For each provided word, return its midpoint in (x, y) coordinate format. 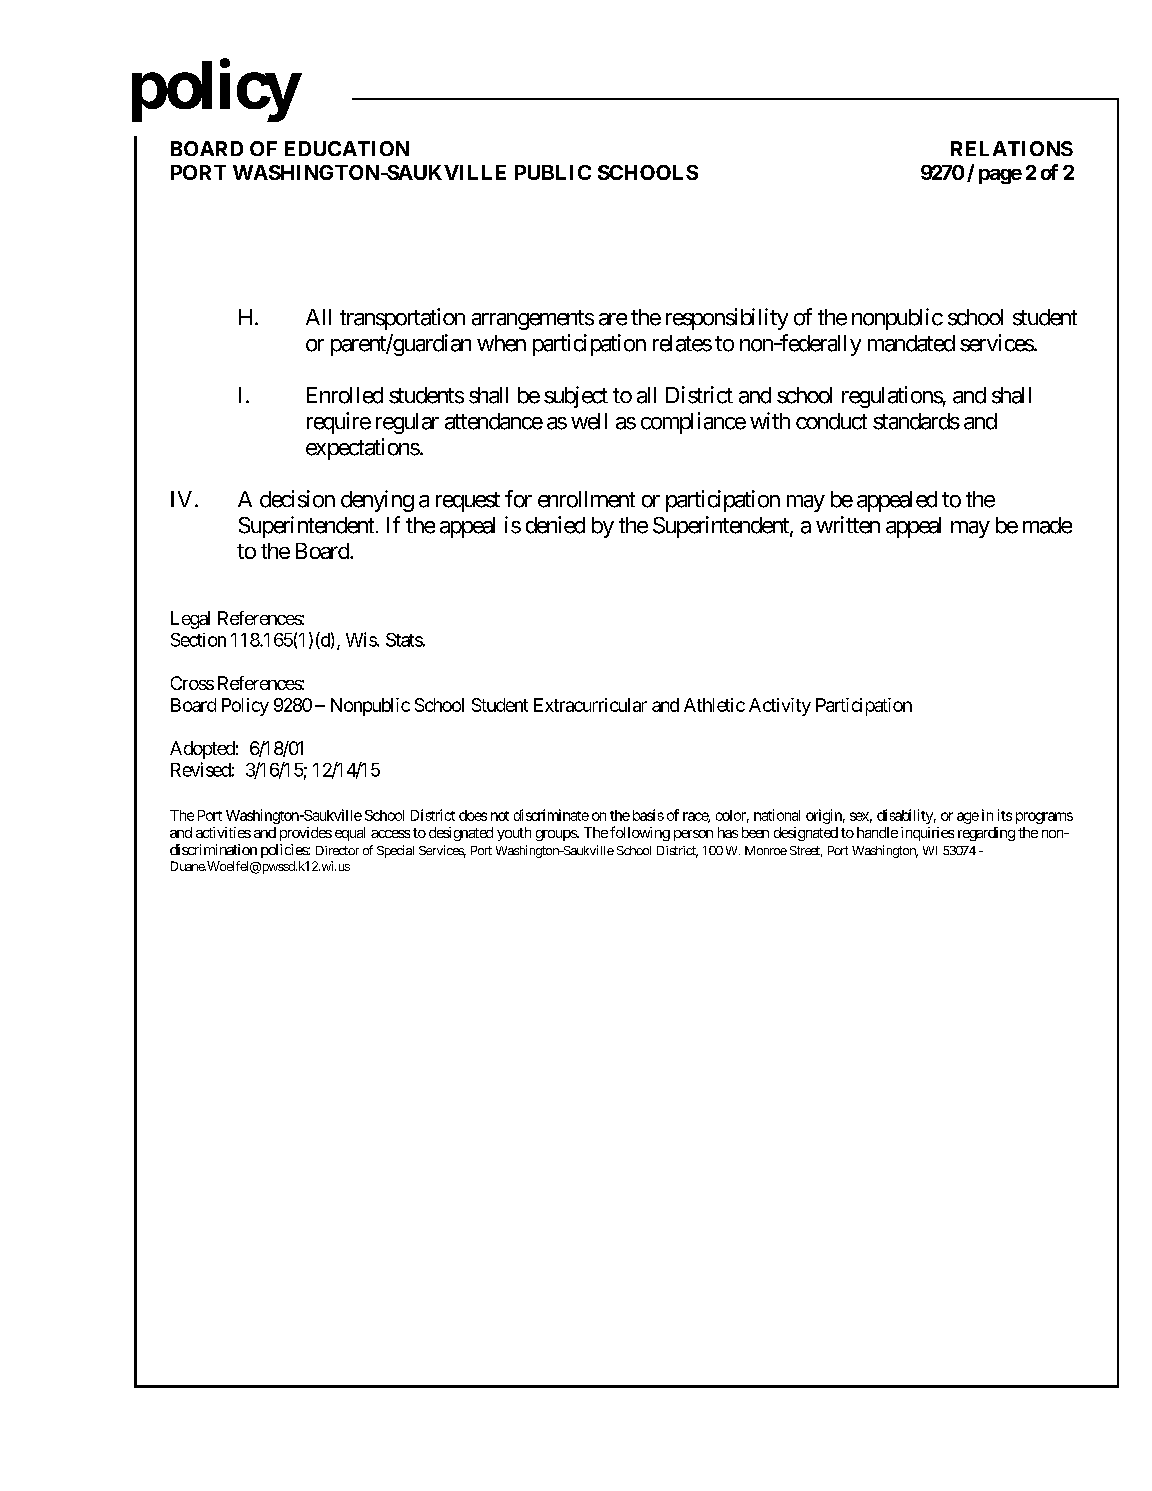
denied (555, 525)
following (640, 833)
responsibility (727, 319)
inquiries (927, 834)
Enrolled (345, 395)
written (848, 525)
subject (576, 397)
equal (350, 834)
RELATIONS (1012, 148)
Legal (190, 620)
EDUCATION (347, 148)
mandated (911, 343)
